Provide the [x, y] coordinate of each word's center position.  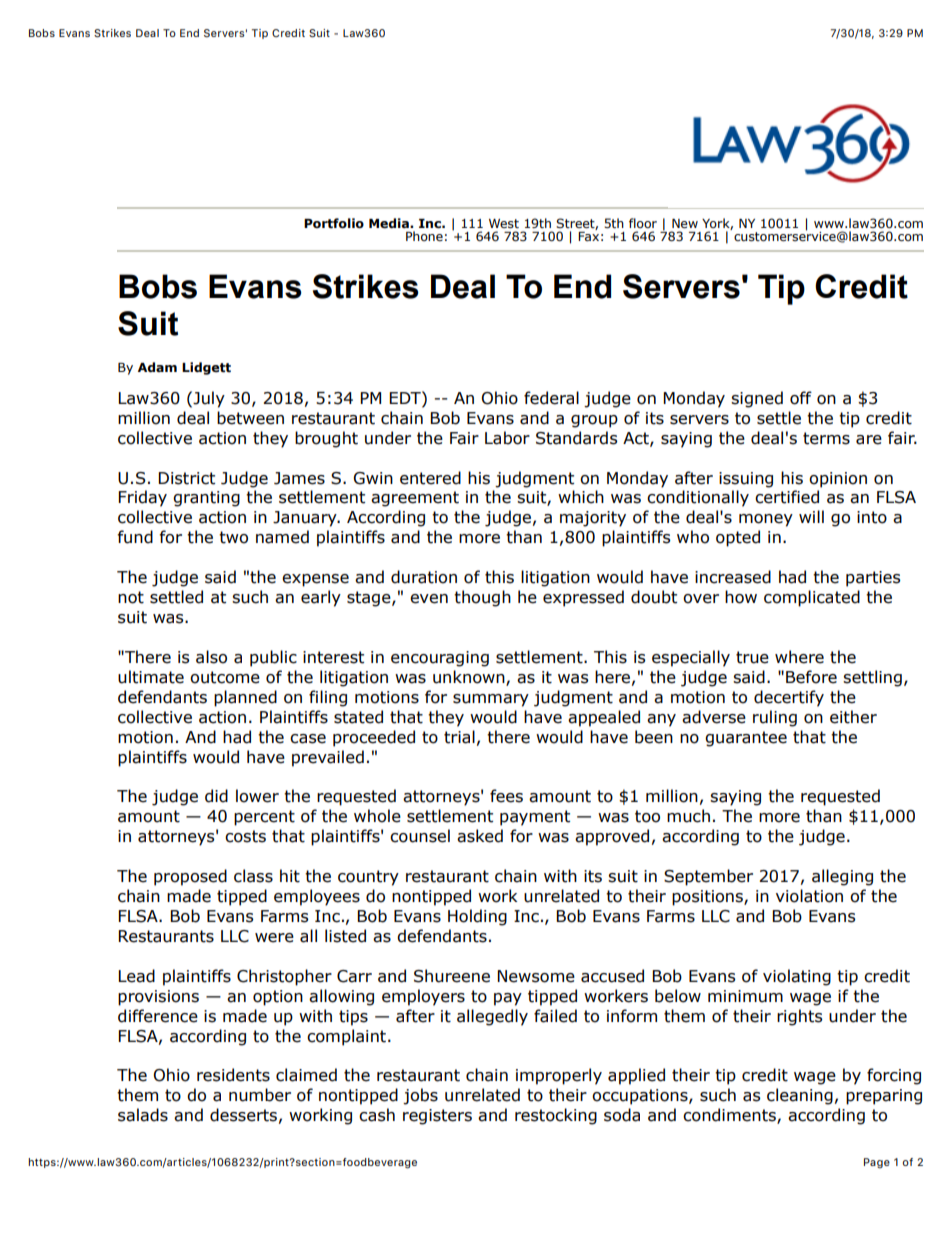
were [274, 938]
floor [643, 223]
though [482, 598]
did [216, 796]
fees [506, 796]
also [211, 657]
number [260, 1095]
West [504, 224]
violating [797, 977]
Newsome [536, 976]
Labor [507, 438]
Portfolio [334, 223]
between [250, 418]
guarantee [746, 739]
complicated [812, 598]
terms [826, 438]
